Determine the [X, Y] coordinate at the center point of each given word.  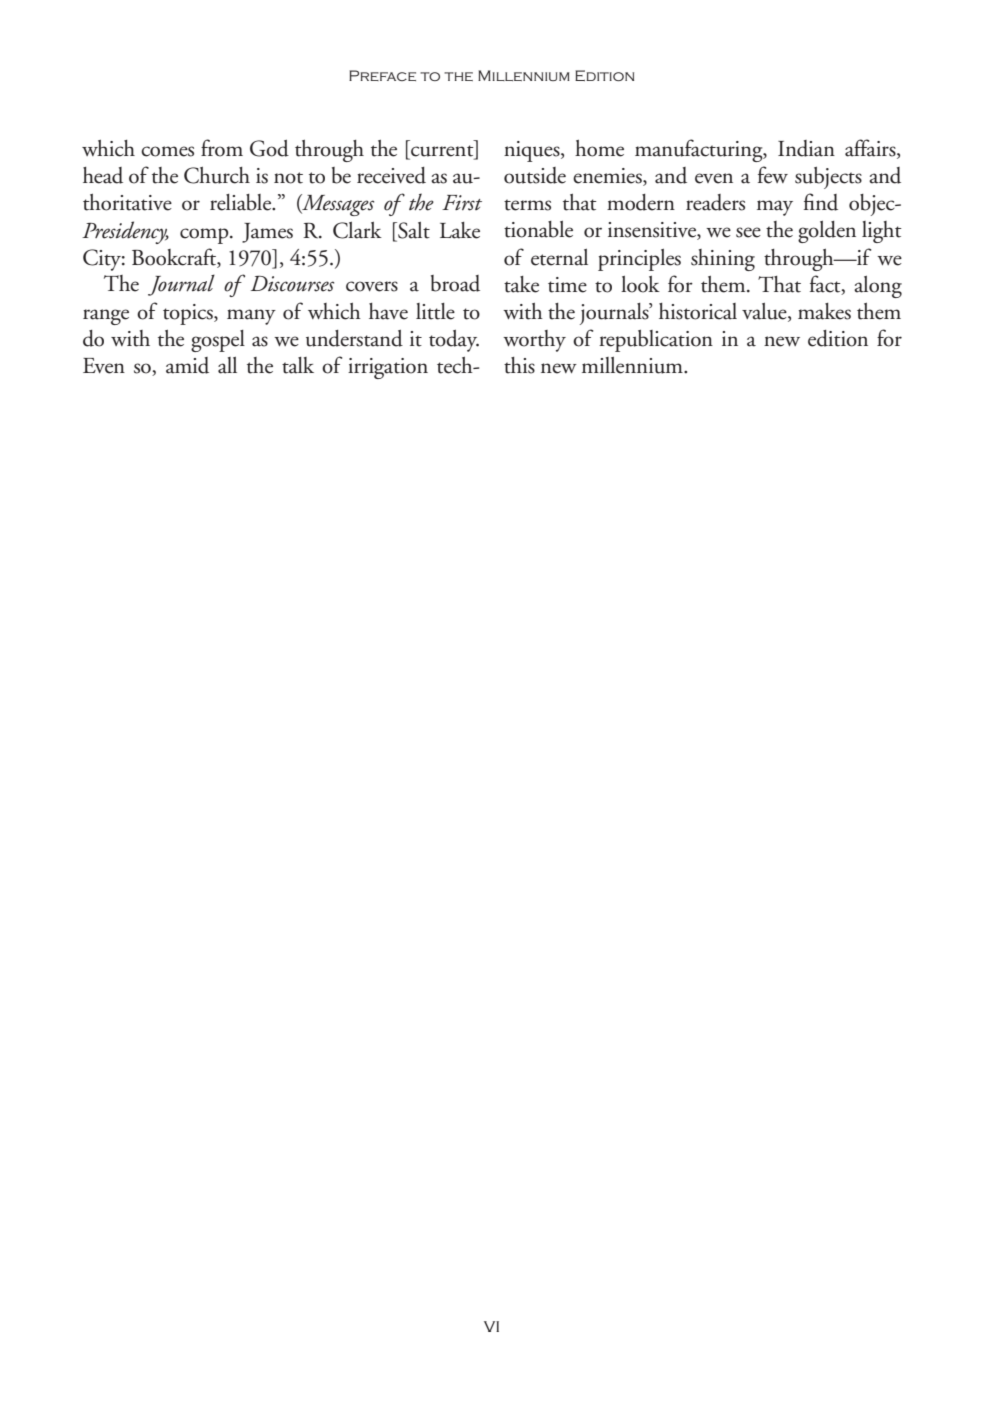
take [521, 284]
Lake [460, 230]
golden [827, 232]
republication [656, 341]
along [878, 287]
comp [205, 236]
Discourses [292, 284]
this [519, 365]
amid [187, 365]
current [442, 152]
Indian [806, 148]
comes [167, 151]
